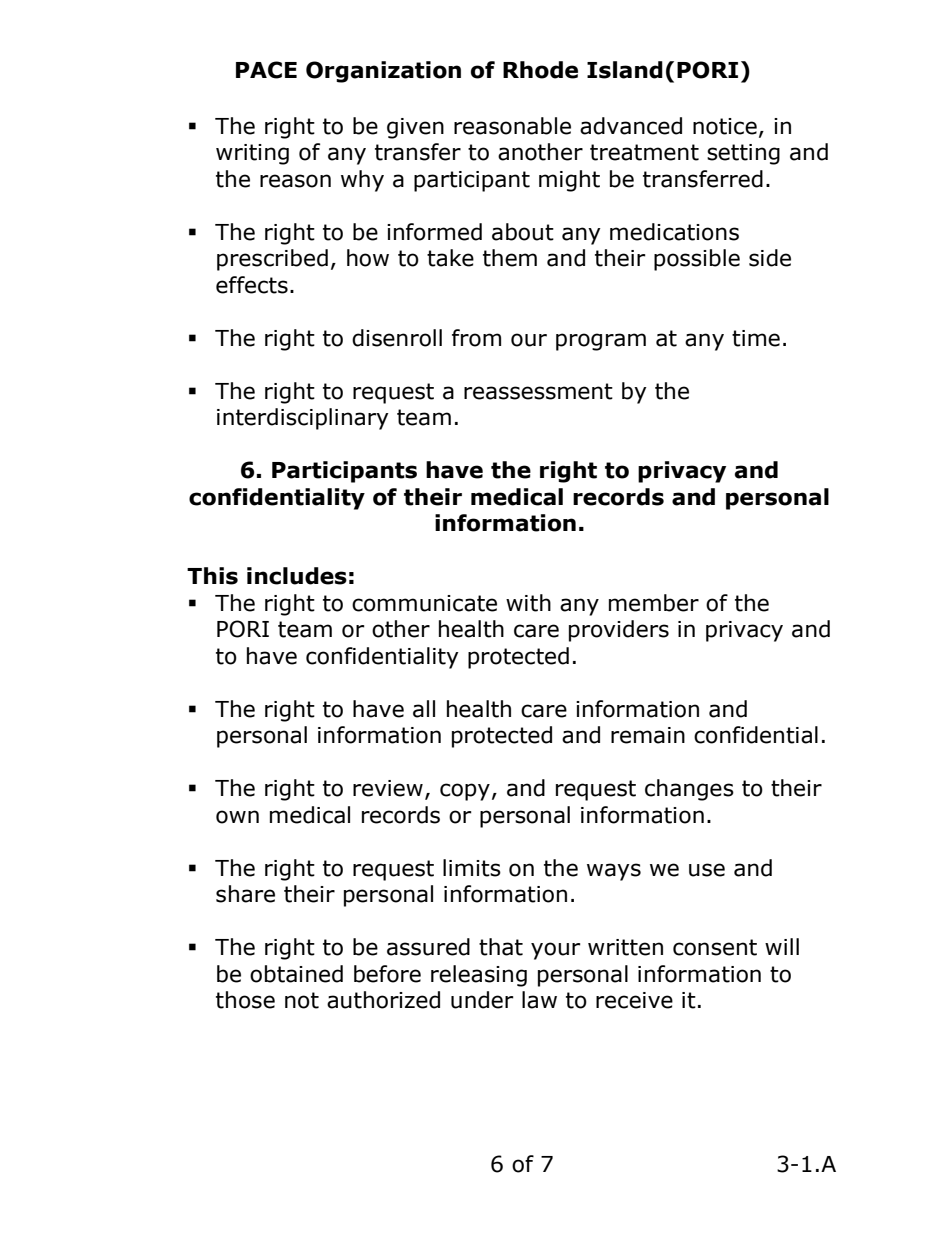  Describe the element at coordinates (725, 126) in the screenshot. I see `notice` at that location.
